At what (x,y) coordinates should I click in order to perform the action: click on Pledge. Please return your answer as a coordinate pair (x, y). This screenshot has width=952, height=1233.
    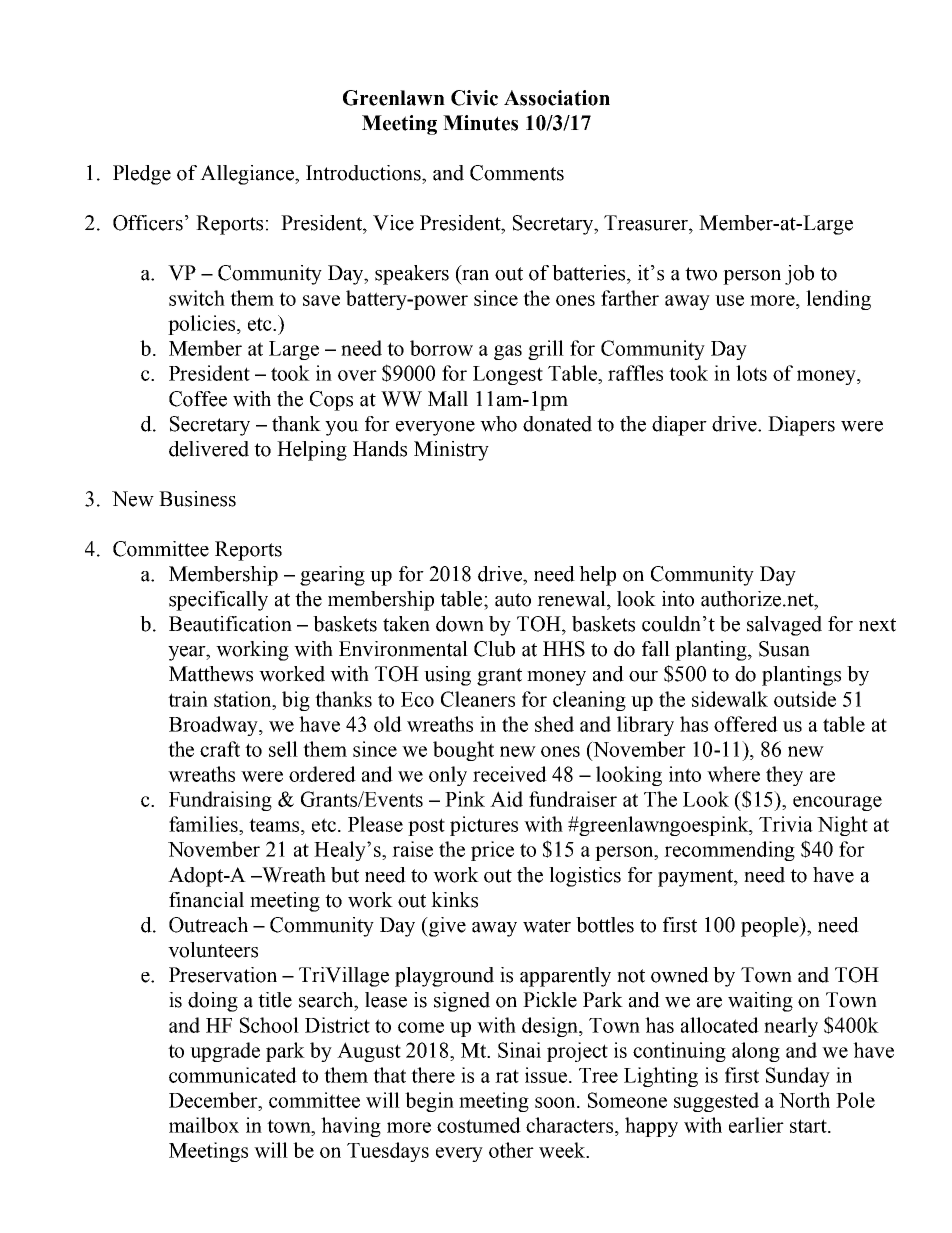
    Looking at the image, I should click on (142, 175).
